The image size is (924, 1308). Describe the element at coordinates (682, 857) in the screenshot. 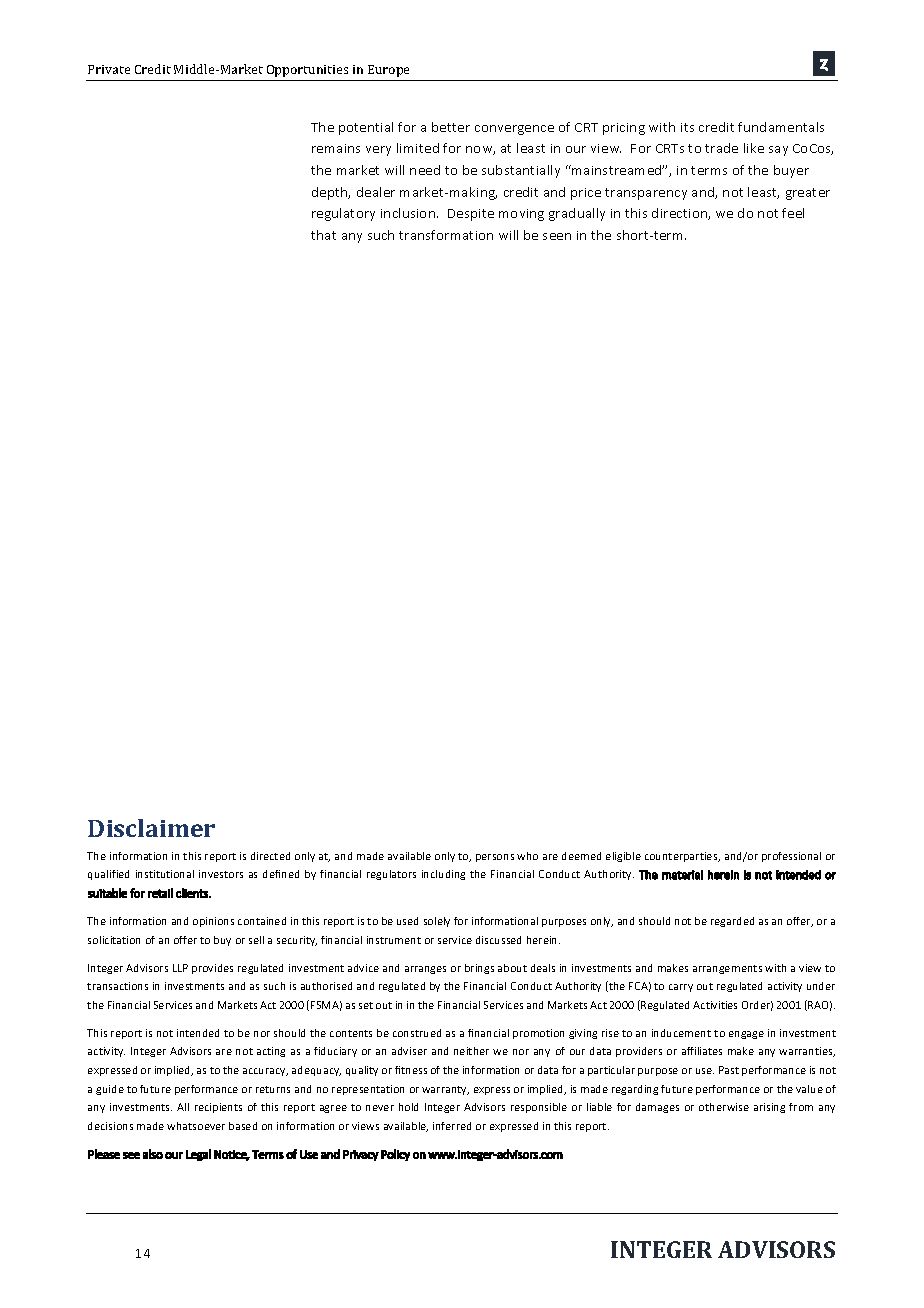

I see `counterparties` at that location.
